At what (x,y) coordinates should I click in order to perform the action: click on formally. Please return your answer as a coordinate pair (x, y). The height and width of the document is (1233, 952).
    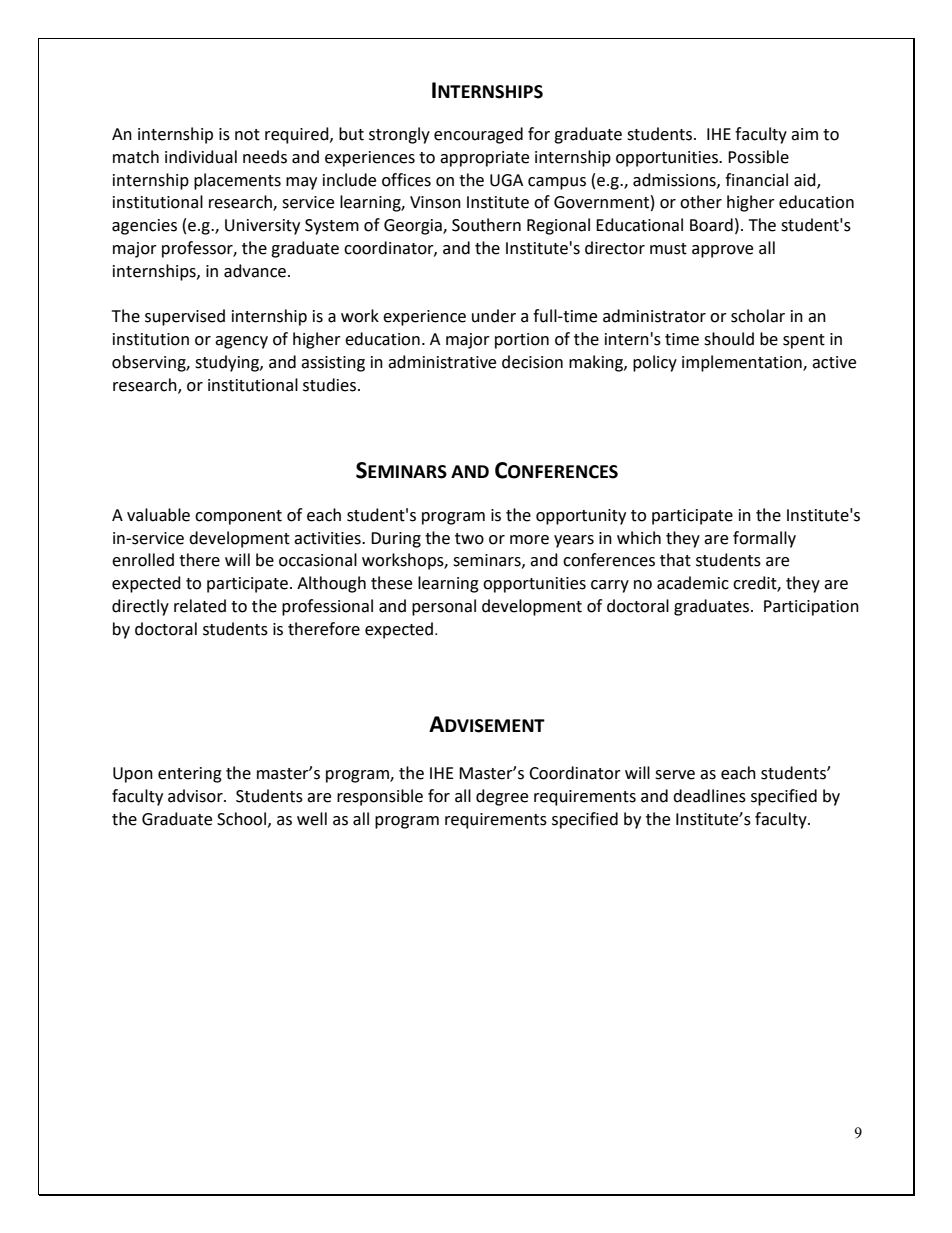
    Looking at the image, I should click on (764, 539).
